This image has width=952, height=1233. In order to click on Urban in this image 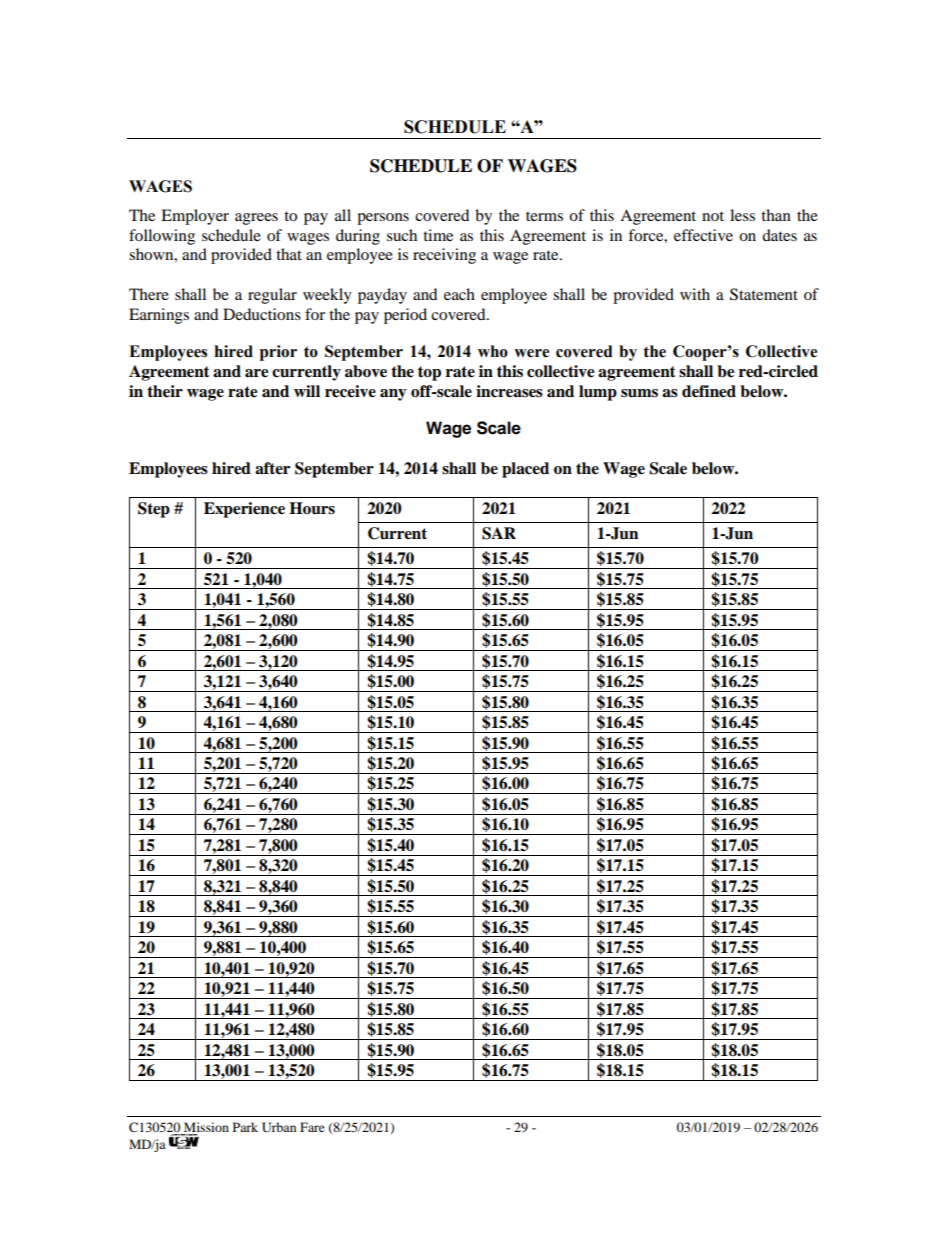, I will do `click(279, 1127)`.
